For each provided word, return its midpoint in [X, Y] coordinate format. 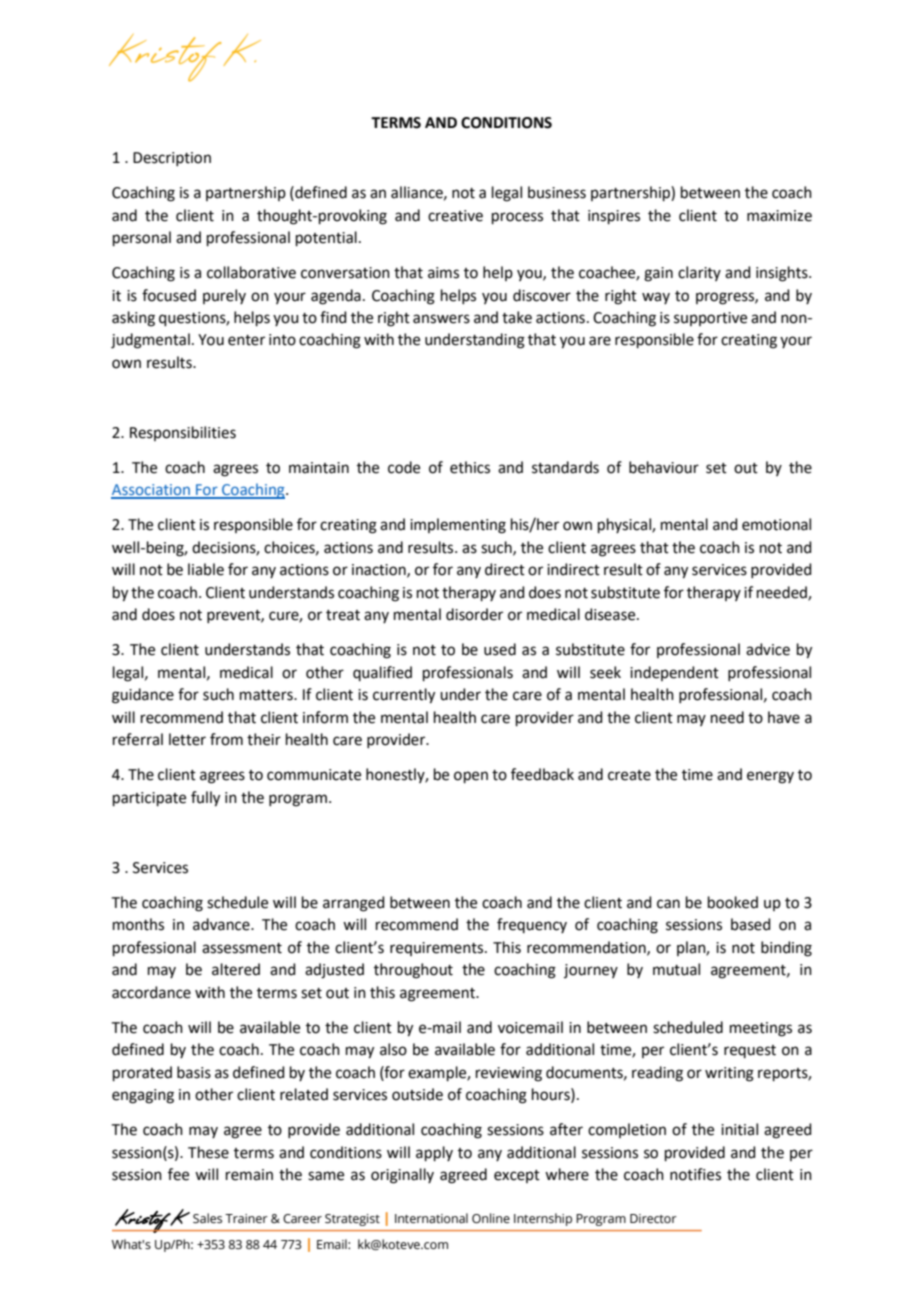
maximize [779, 216]
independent [674, 673]
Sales [207, 1218]
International [431, 1218]
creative [455, 216]
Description [172, 159]
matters [267, 695]
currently [404, 696]
